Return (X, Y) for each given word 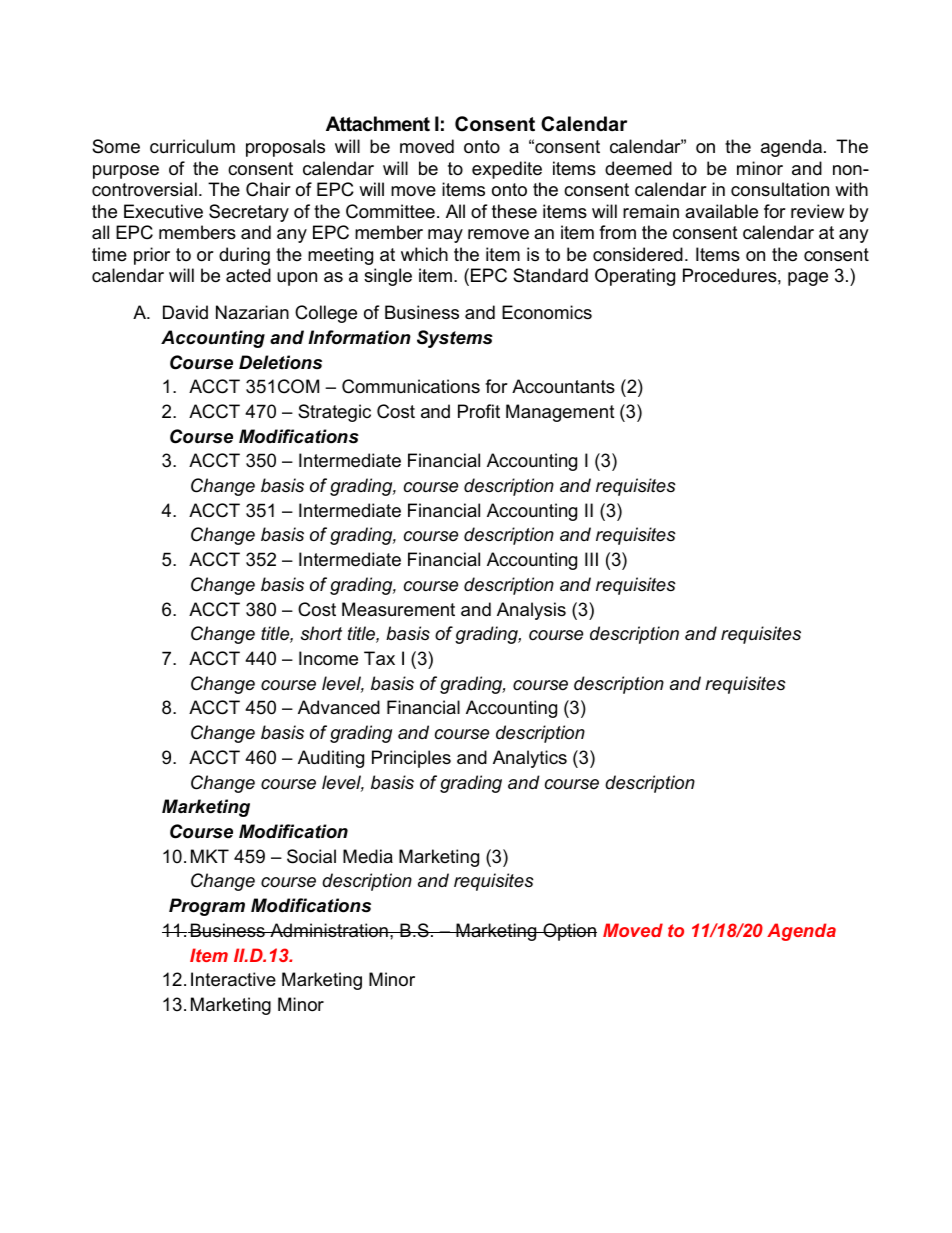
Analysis (531, 611)
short (321, 633)
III (591, 559)
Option (569, 932)
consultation (780, 189)
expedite (507, 170)
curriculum (192, 146)
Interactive (233, 979)
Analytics (530, 759)
